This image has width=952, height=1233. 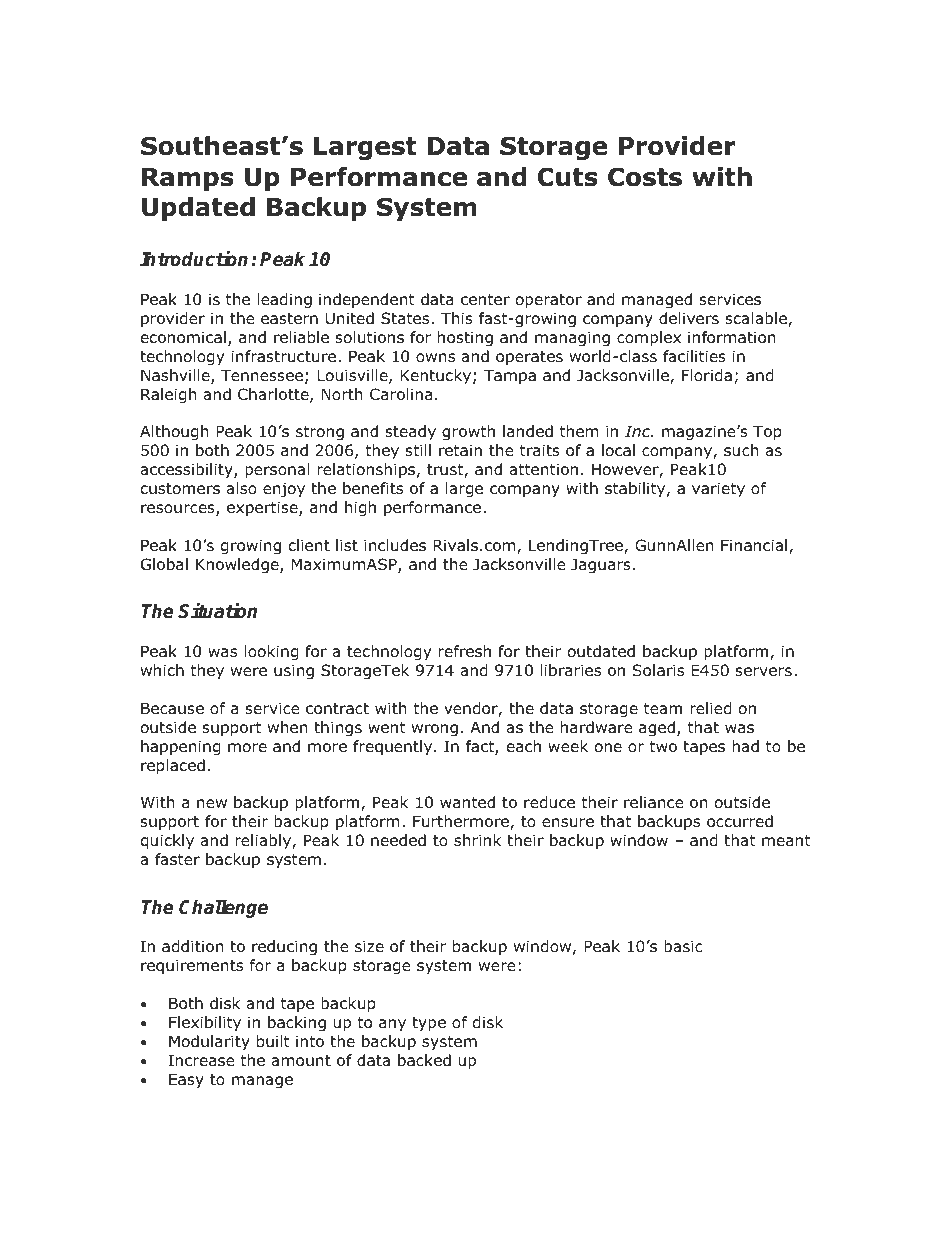 I want to click on Tampa, so click(x=510, y=376).
